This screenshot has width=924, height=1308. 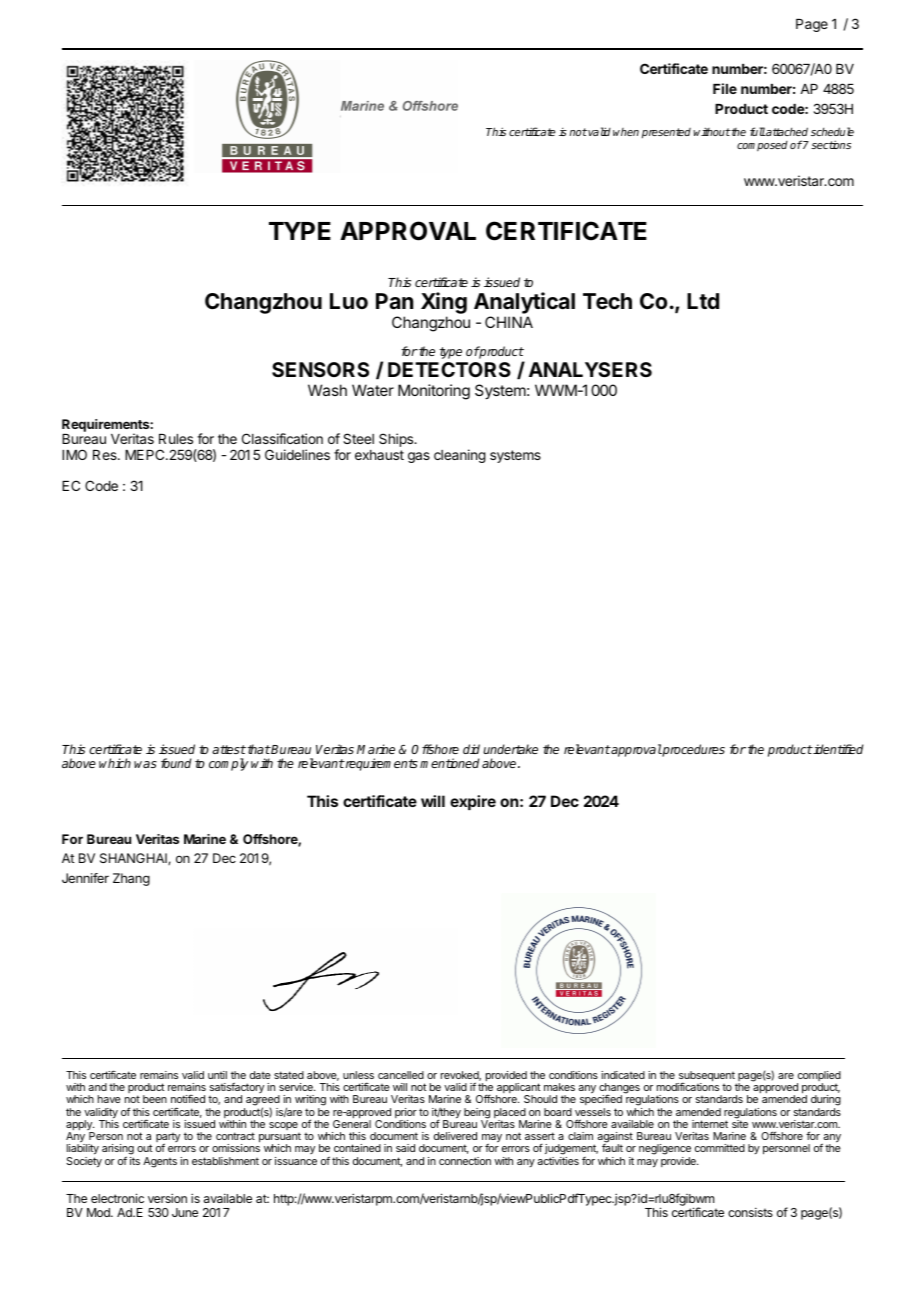 I want to click on Rules, so click(x=176, y=439).
